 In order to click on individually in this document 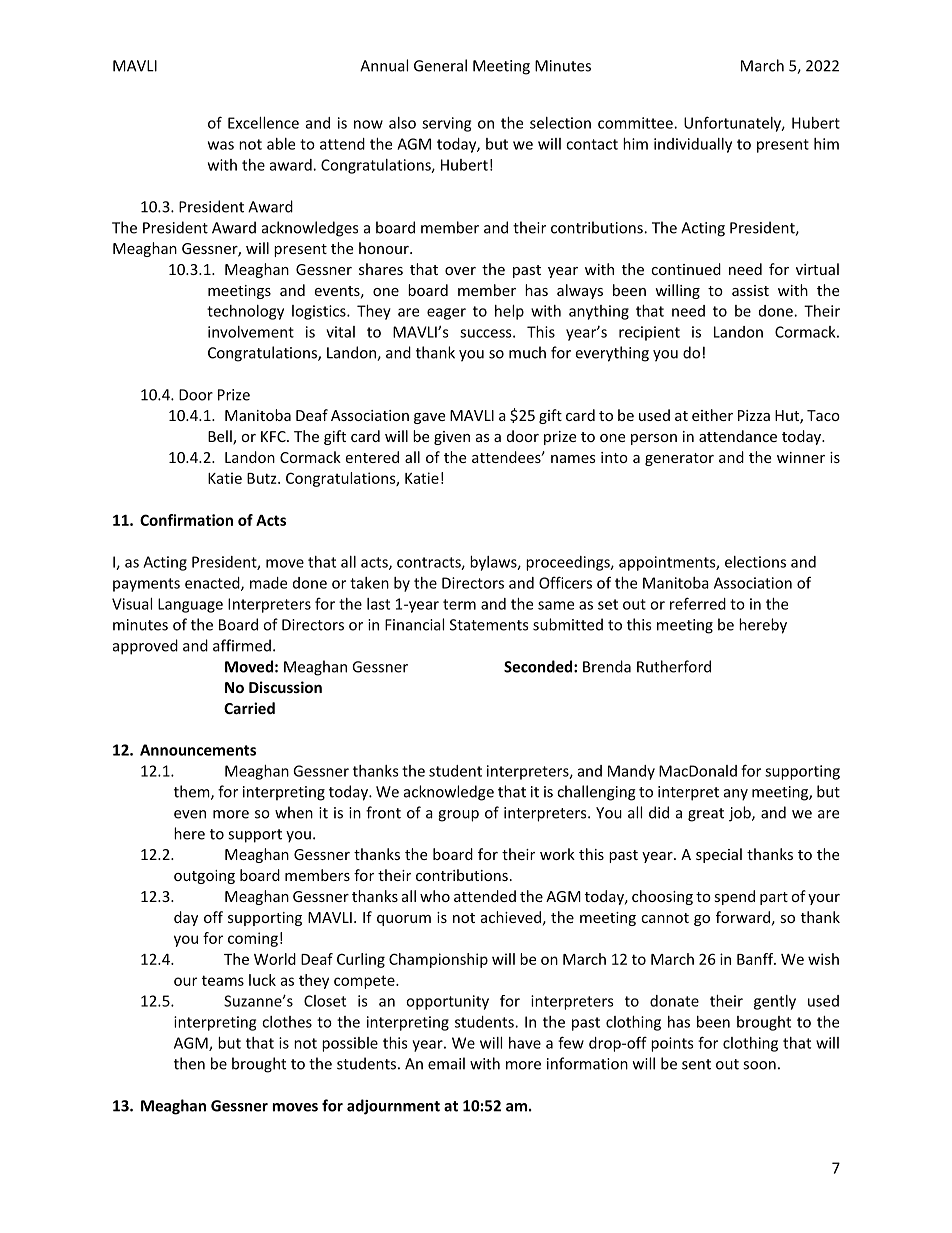, I will do `click(693, 145)`.
